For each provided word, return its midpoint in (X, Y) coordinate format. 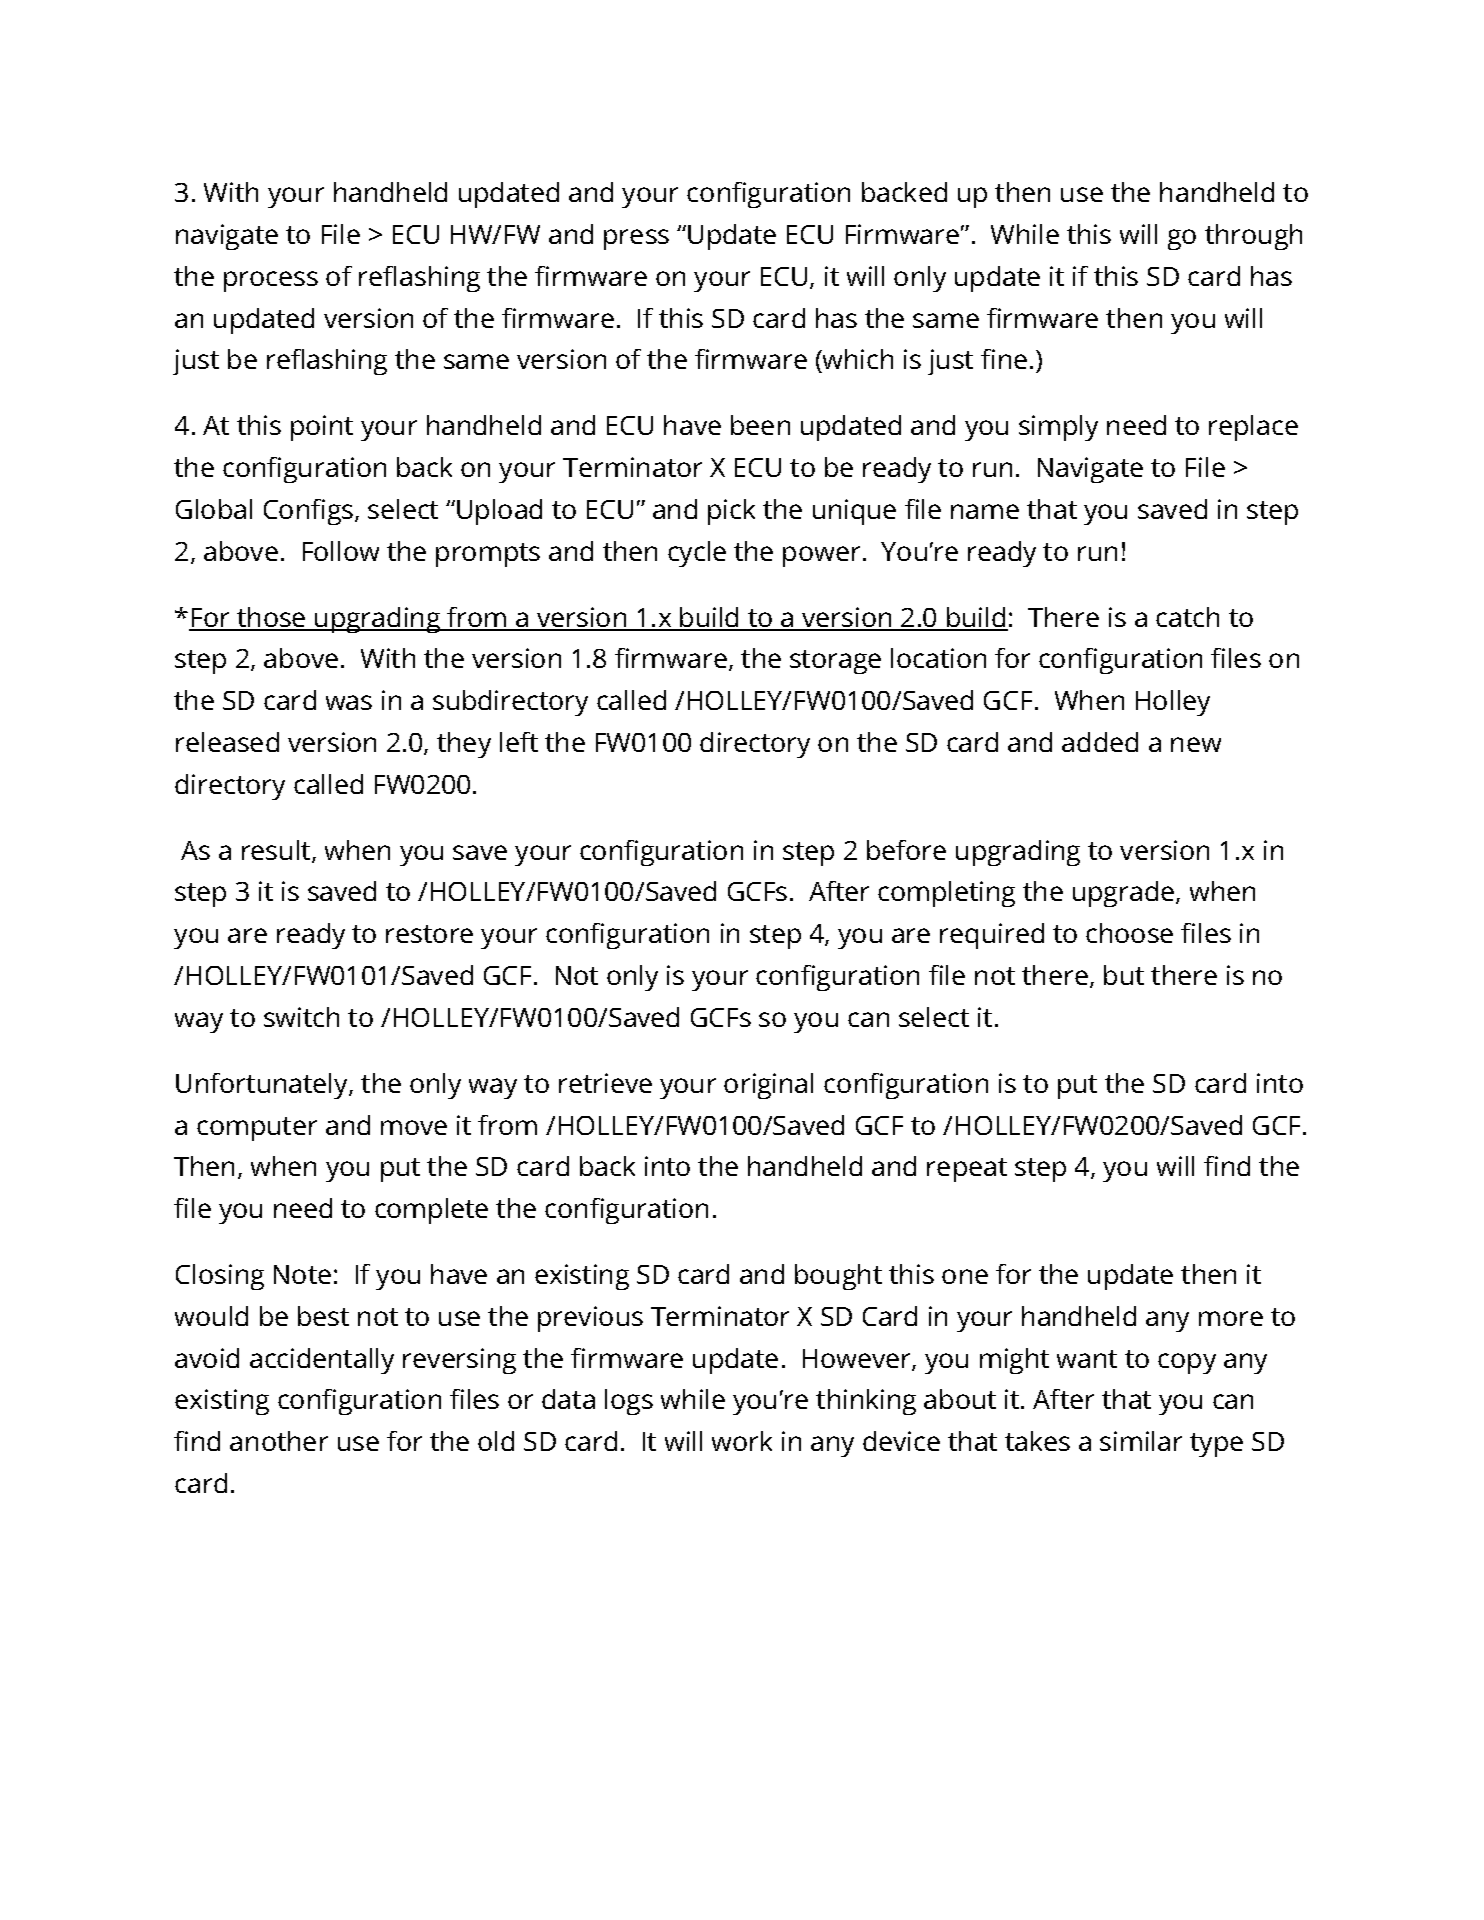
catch (1187, 617)
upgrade (1125, 894)
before (906, 850)
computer (257, 1129)
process (271, 281)
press (636, 239)
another (279, 1441)
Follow (341, 551)
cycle (697, 554)
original (768, 1086)
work (742, 1441)
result (277, 851)
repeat (967, 1170)
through (1253, 237)
